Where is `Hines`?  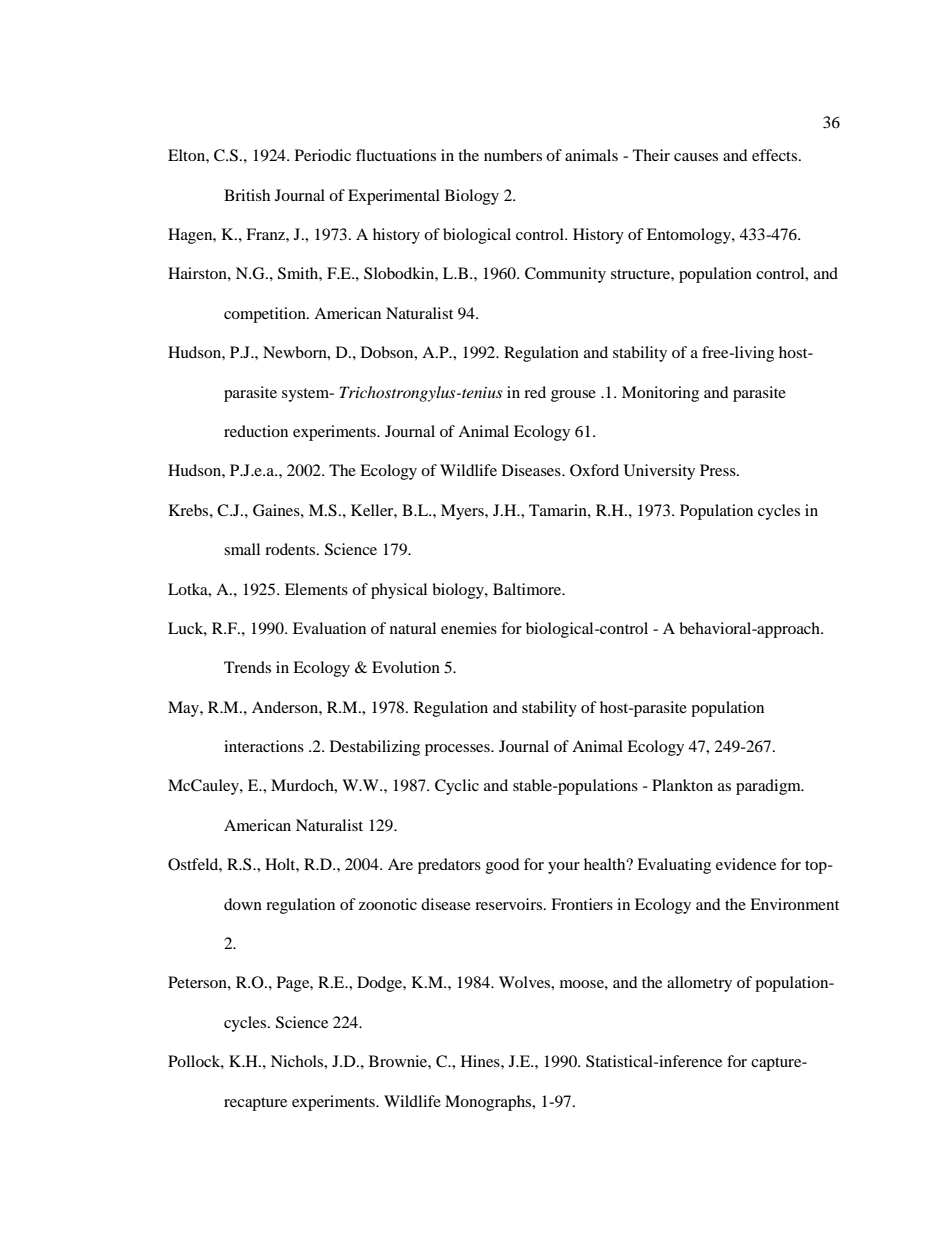 Hines is located at coordinates (481, 1061).
